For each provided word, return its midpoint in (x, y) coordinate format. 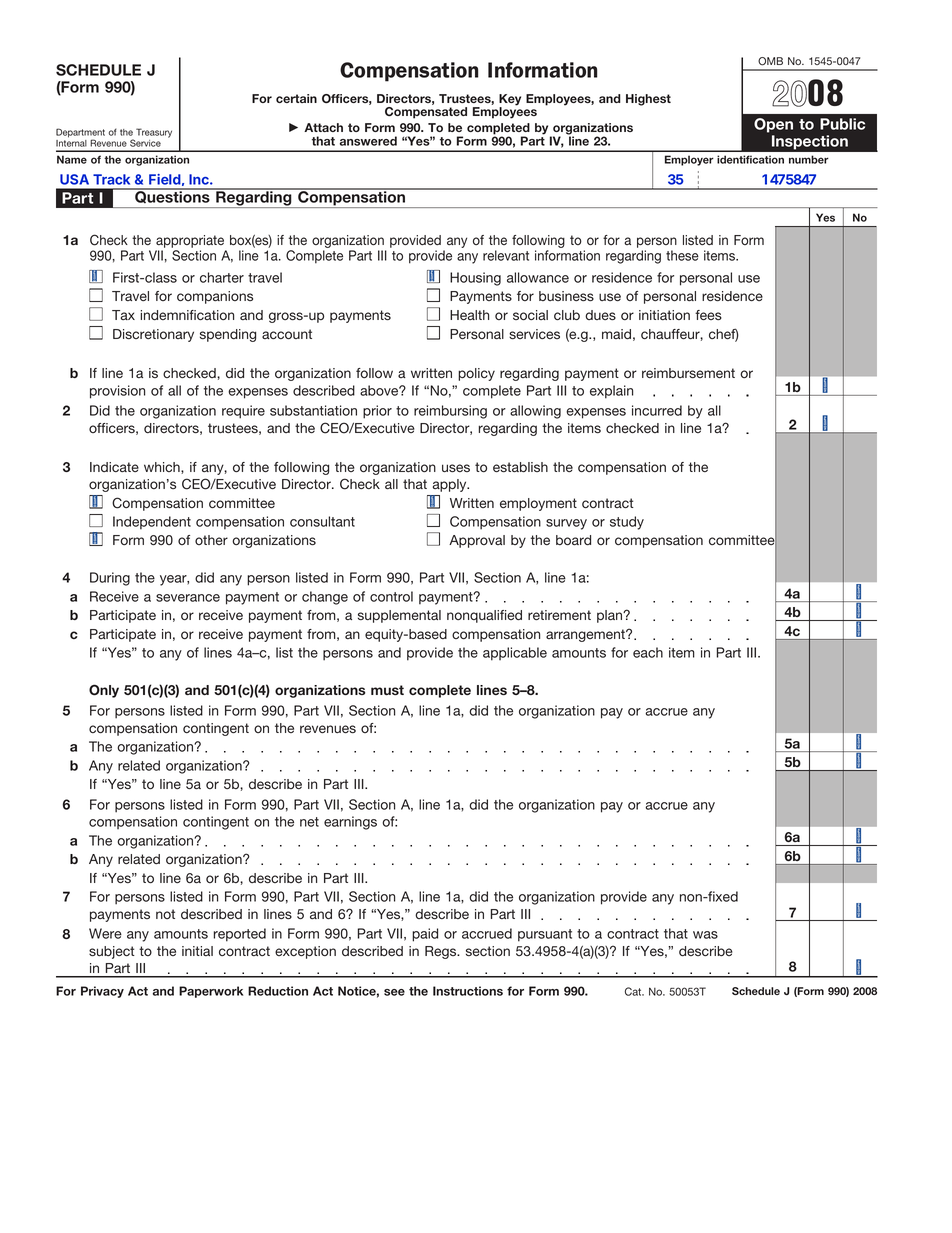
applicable (515, 654)
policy (476, 374)
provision (117, 392)
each (648, 652)
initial (197, 951)
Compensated (426, 113)
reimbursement (688, 373)
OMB (770, 61)
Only (104, 691)
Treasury (154, 133)
